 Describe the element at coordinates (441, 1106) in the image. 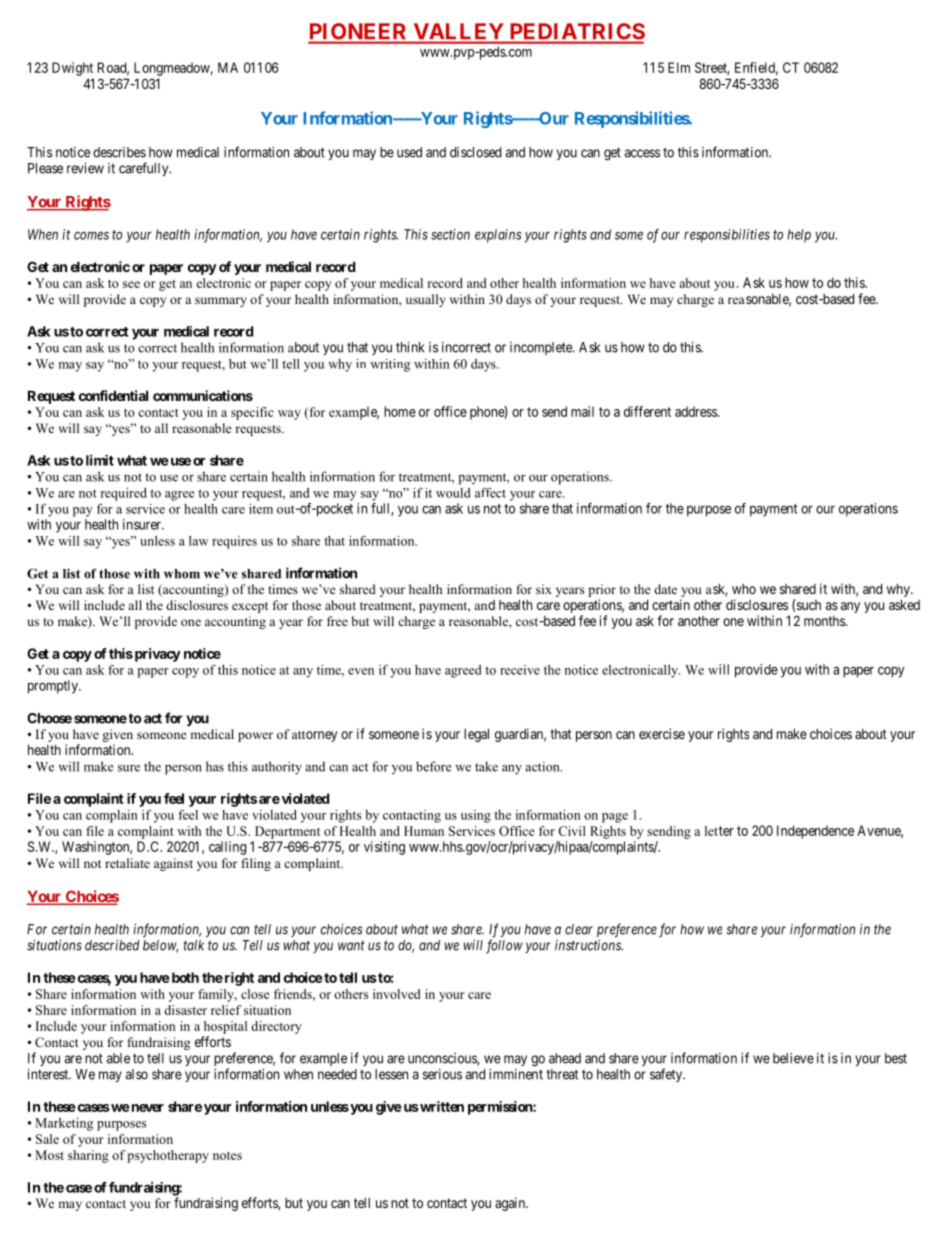

I see `written` at that location.
